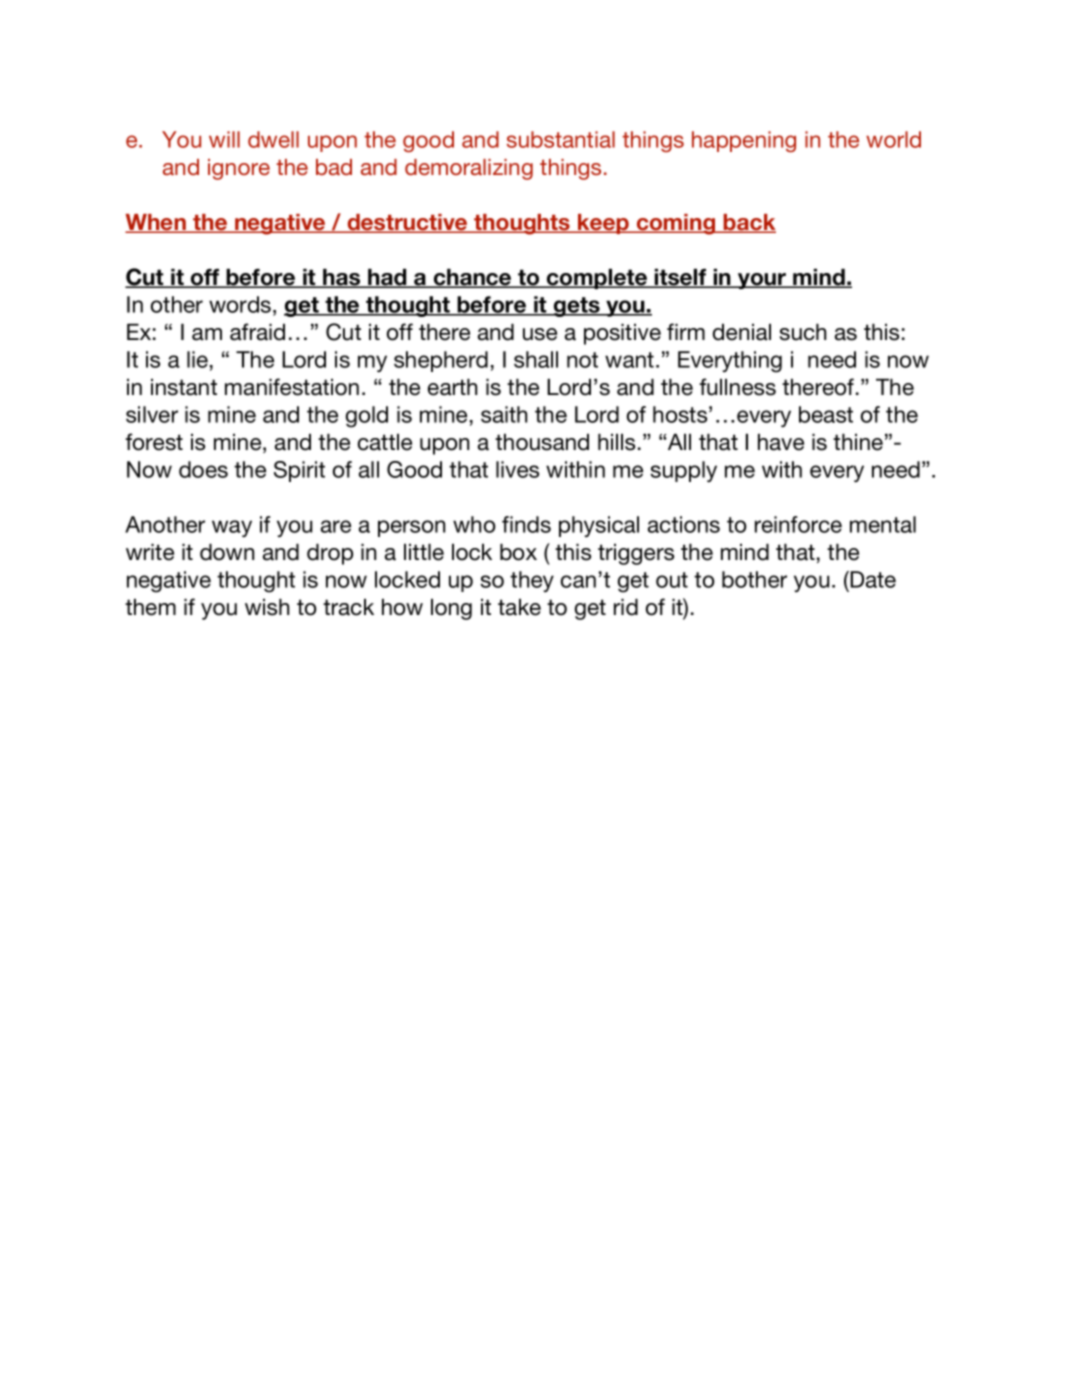  I want to click on fullness, so click(737, 387).
